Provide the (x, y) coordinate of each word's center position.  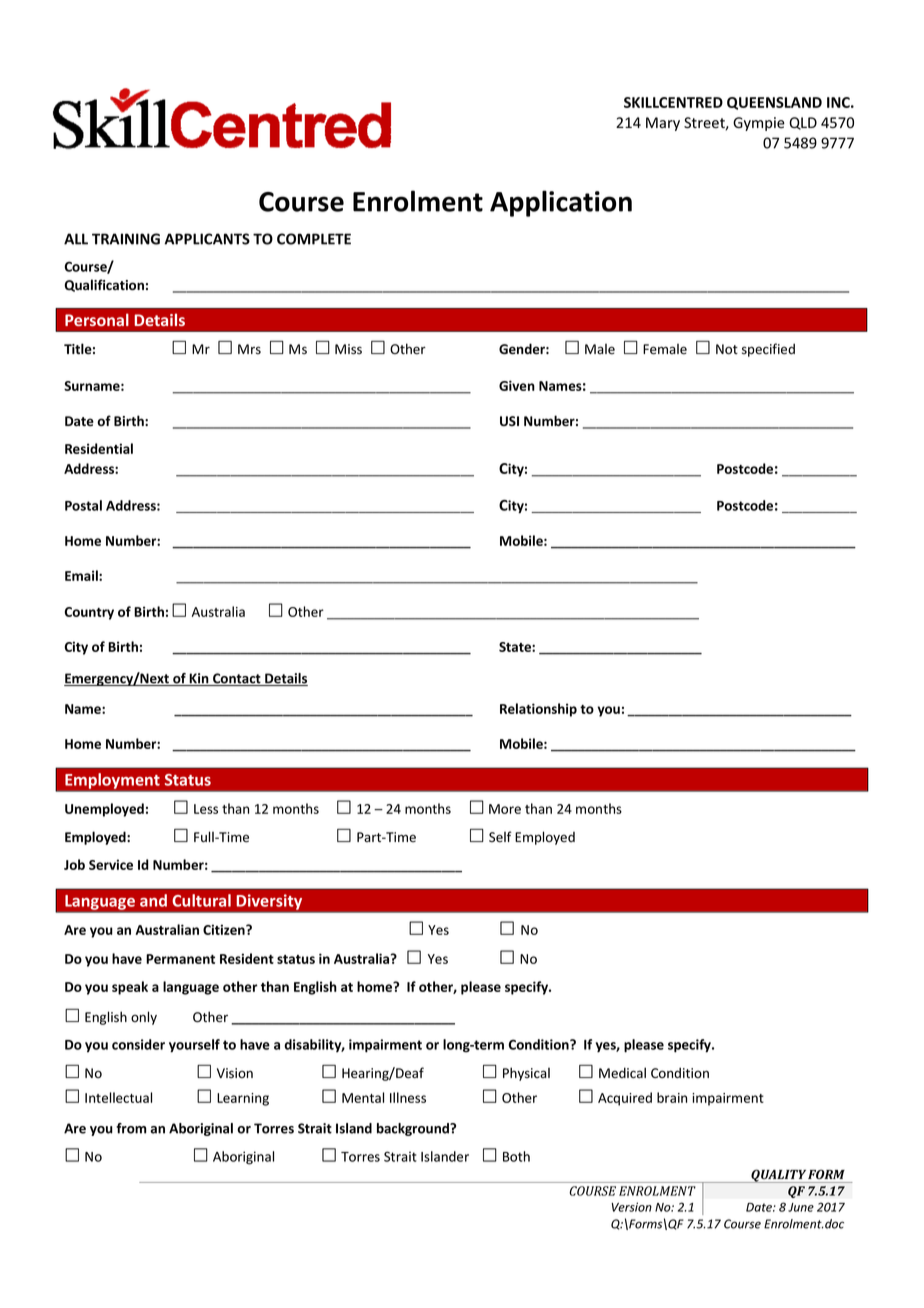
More (505, 809)
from (131, 1128)
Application (561, 203)
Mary (663, 124)
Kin (199, 679)
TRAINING (126, 239)
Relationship (538, 710)
